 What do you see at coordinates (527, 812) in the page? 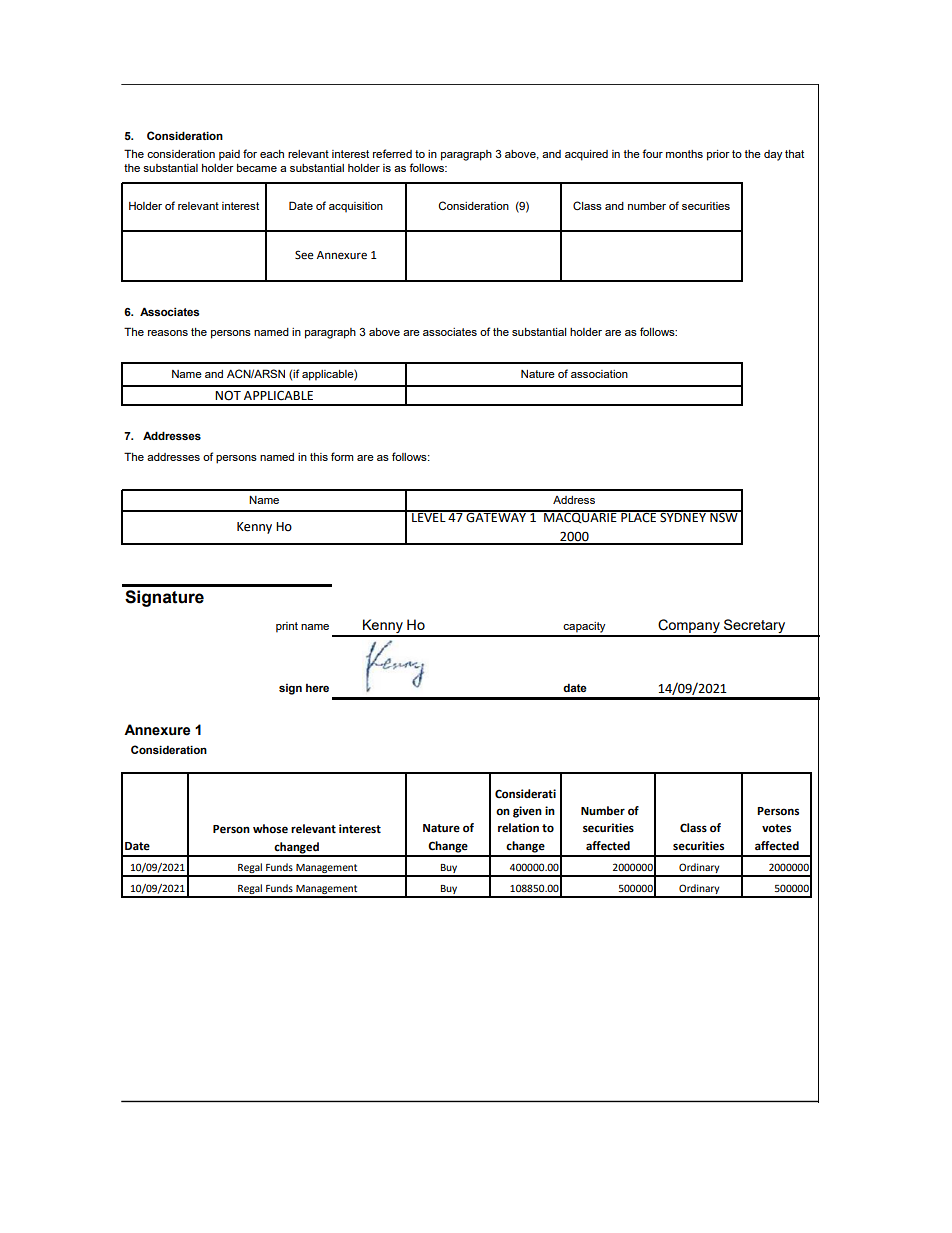
I see `given` at bounding box center [527, 812].
